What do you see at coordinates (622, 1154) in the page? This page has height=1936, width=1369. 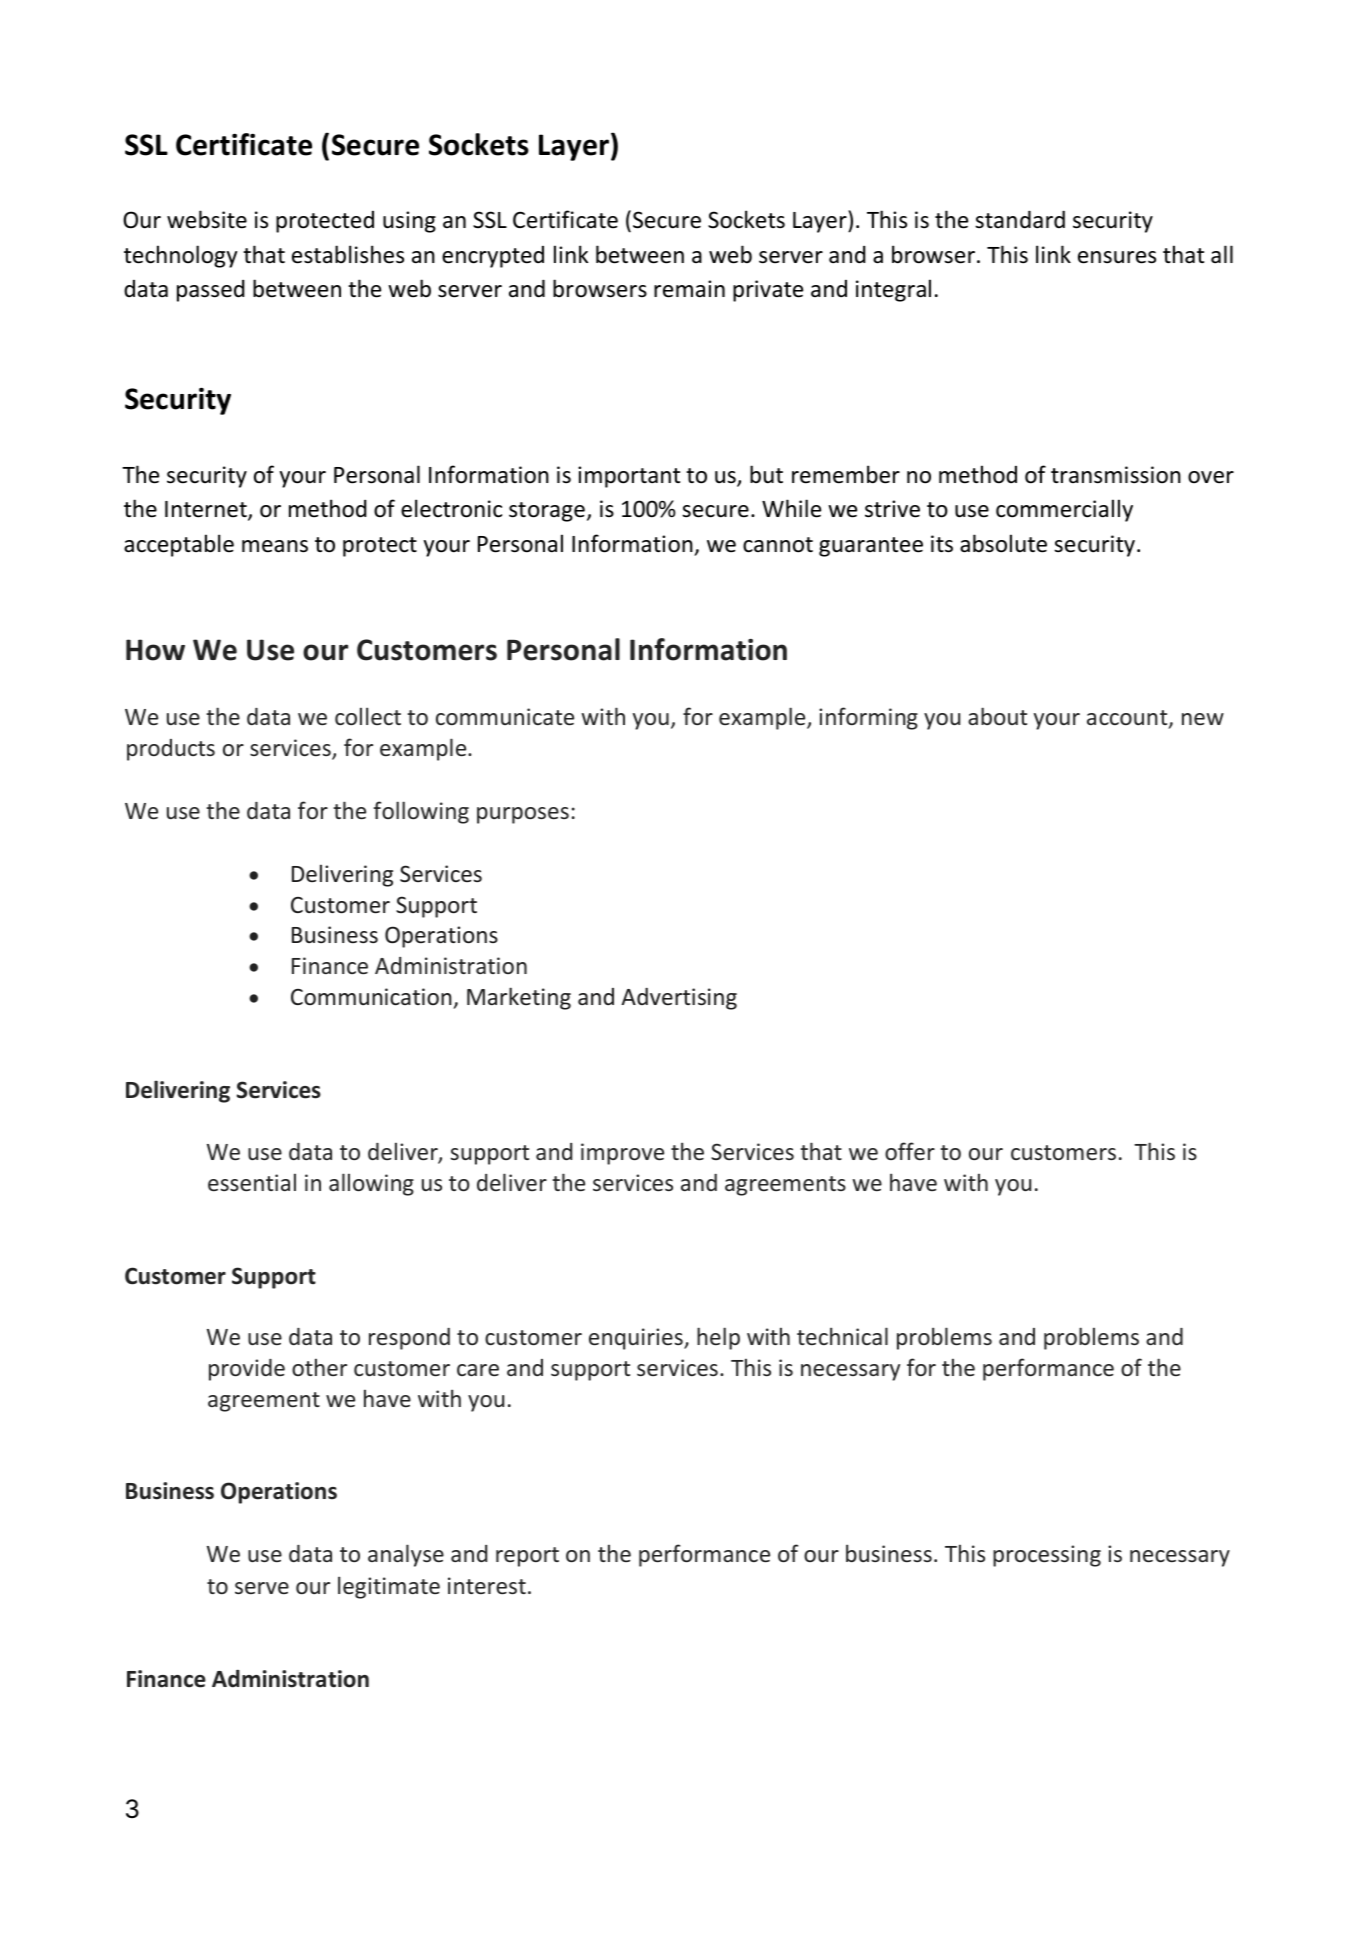 I see `improve` at bounding box center [622, 1154].
